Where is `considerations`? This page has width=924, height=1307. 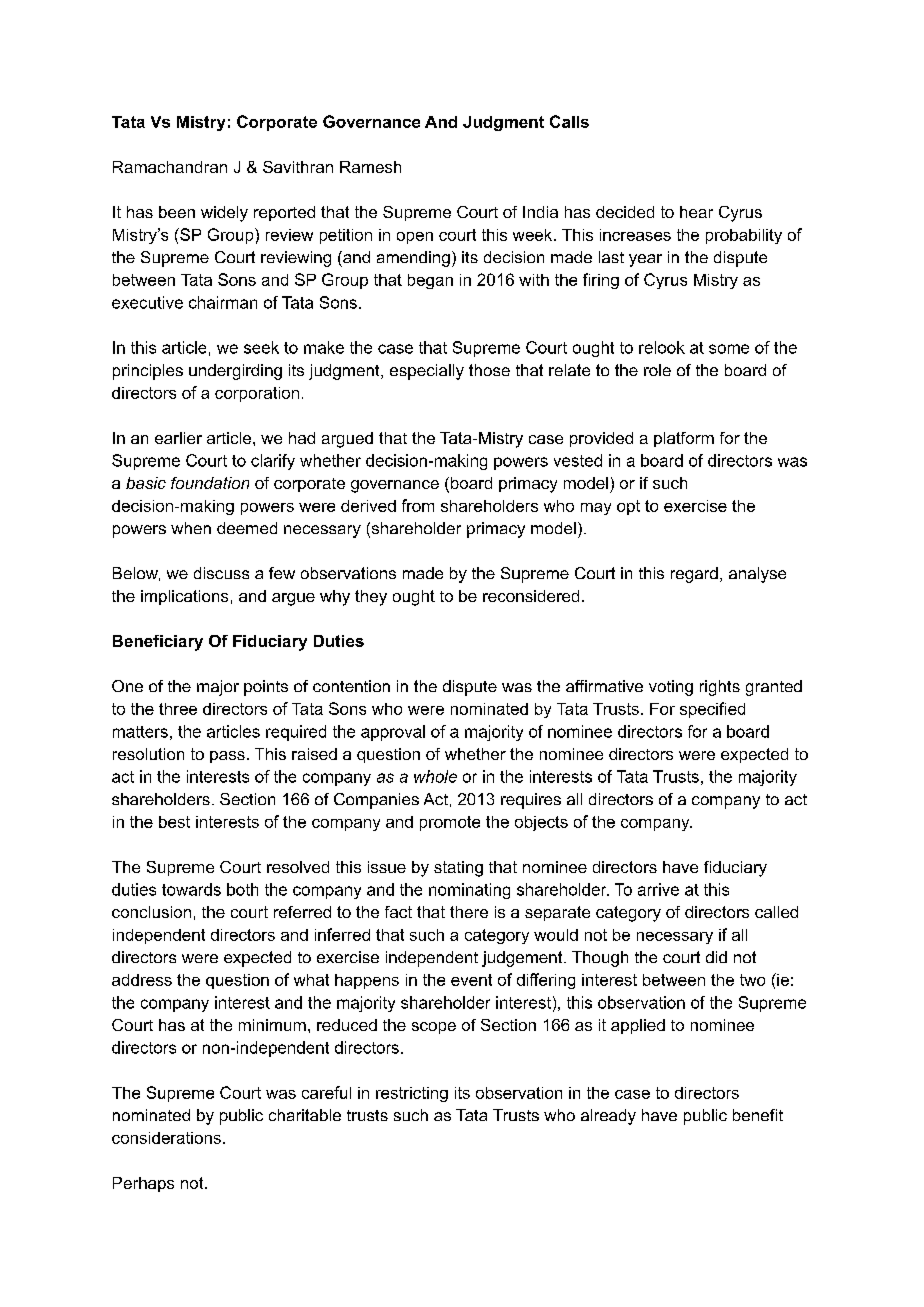
considerations is located at coordinates (166, 1138).
